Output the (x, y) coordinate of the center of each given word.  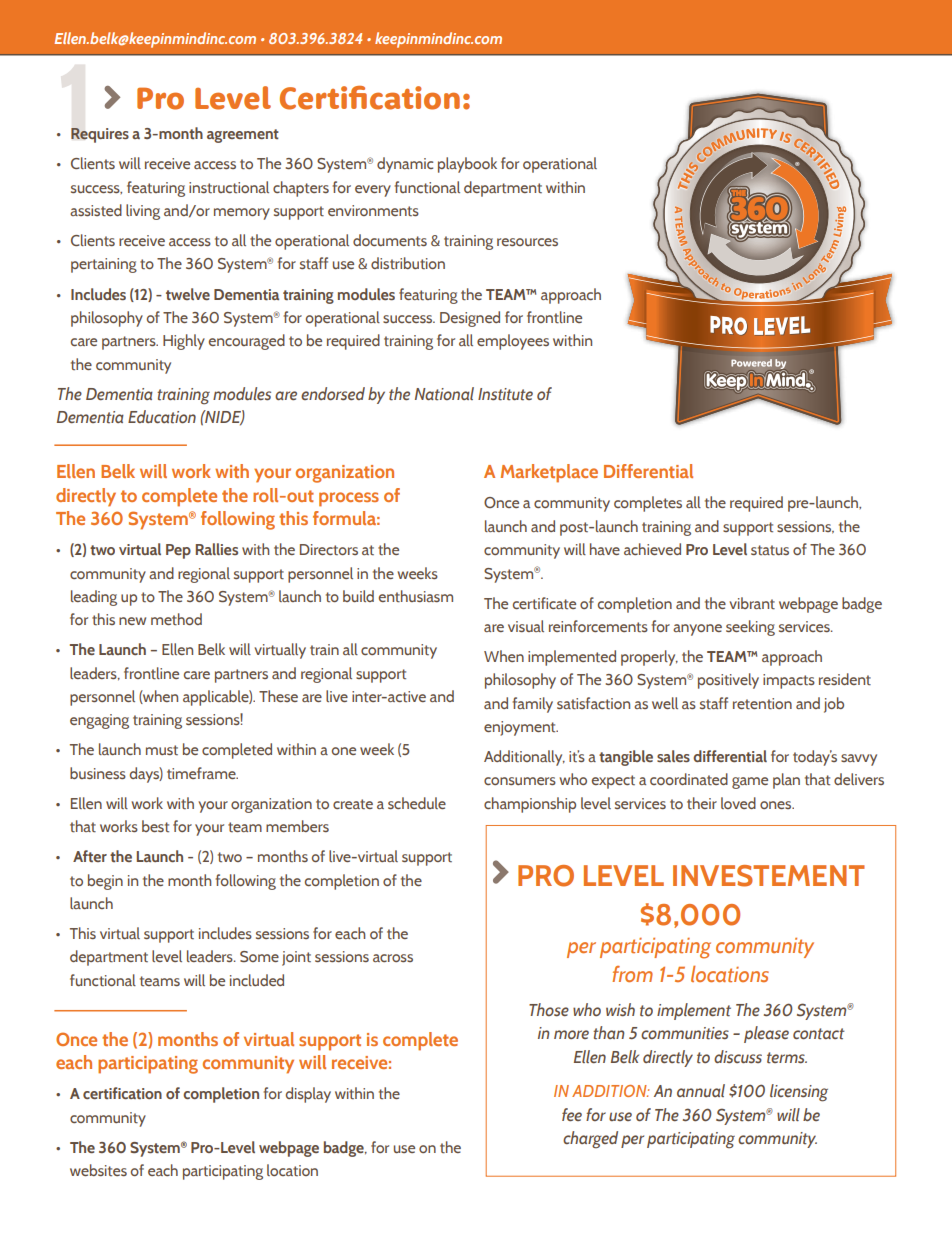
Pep (178, 551)
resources (527, 242)
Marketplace (549, 473)
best (155, 826)
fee (572, 1114)
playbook (467, 165)
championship (530, 805)
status (770, 550)
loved (738, 803)
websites (98, 1170)
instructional (229, 187)
